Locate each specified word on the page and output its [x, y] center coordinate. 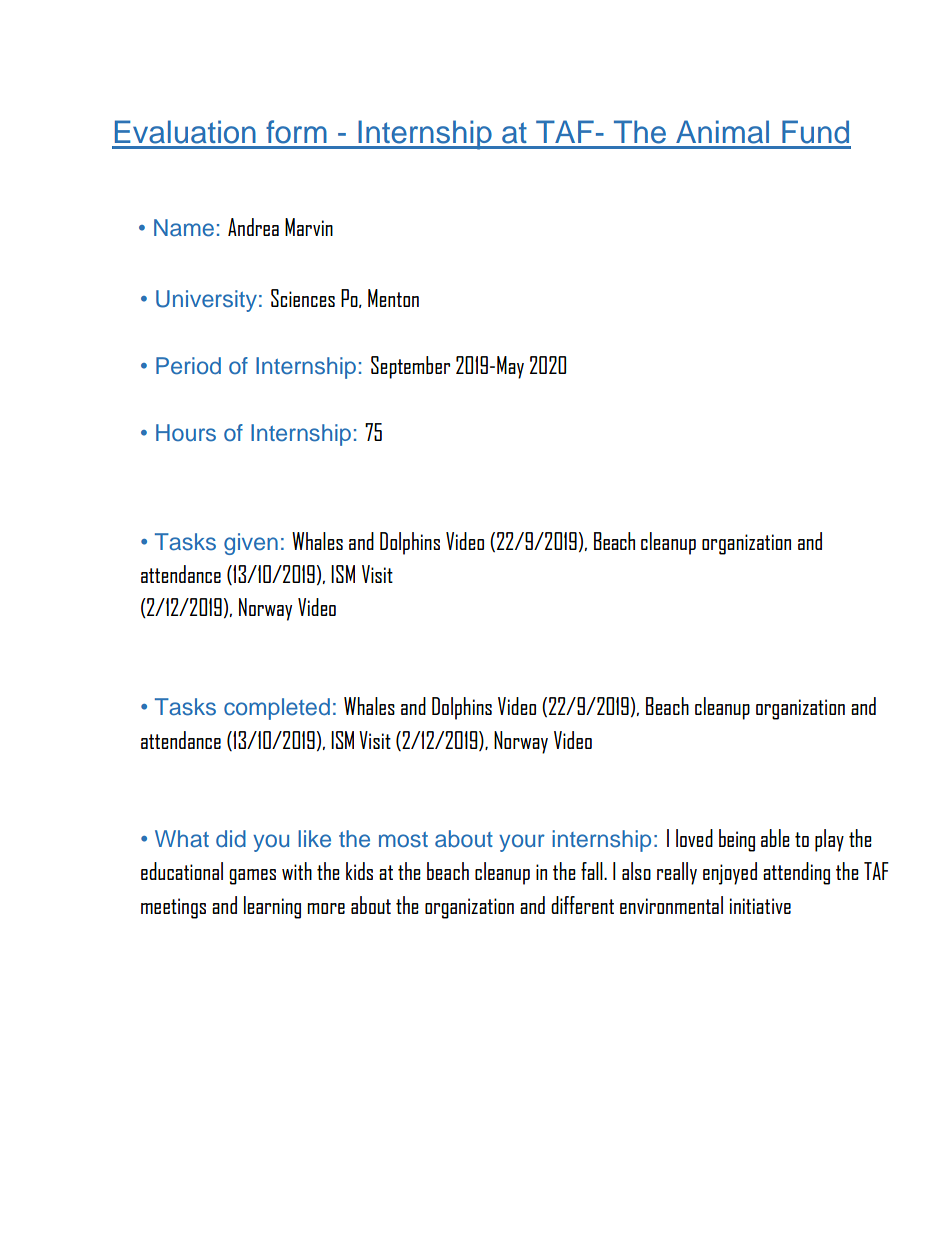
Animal [722, 132]
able [775, 838]
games [252, 877]
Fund [815, 132]
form [296, 132]
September [410, 367]
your [522, 843]
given [251, 544]
